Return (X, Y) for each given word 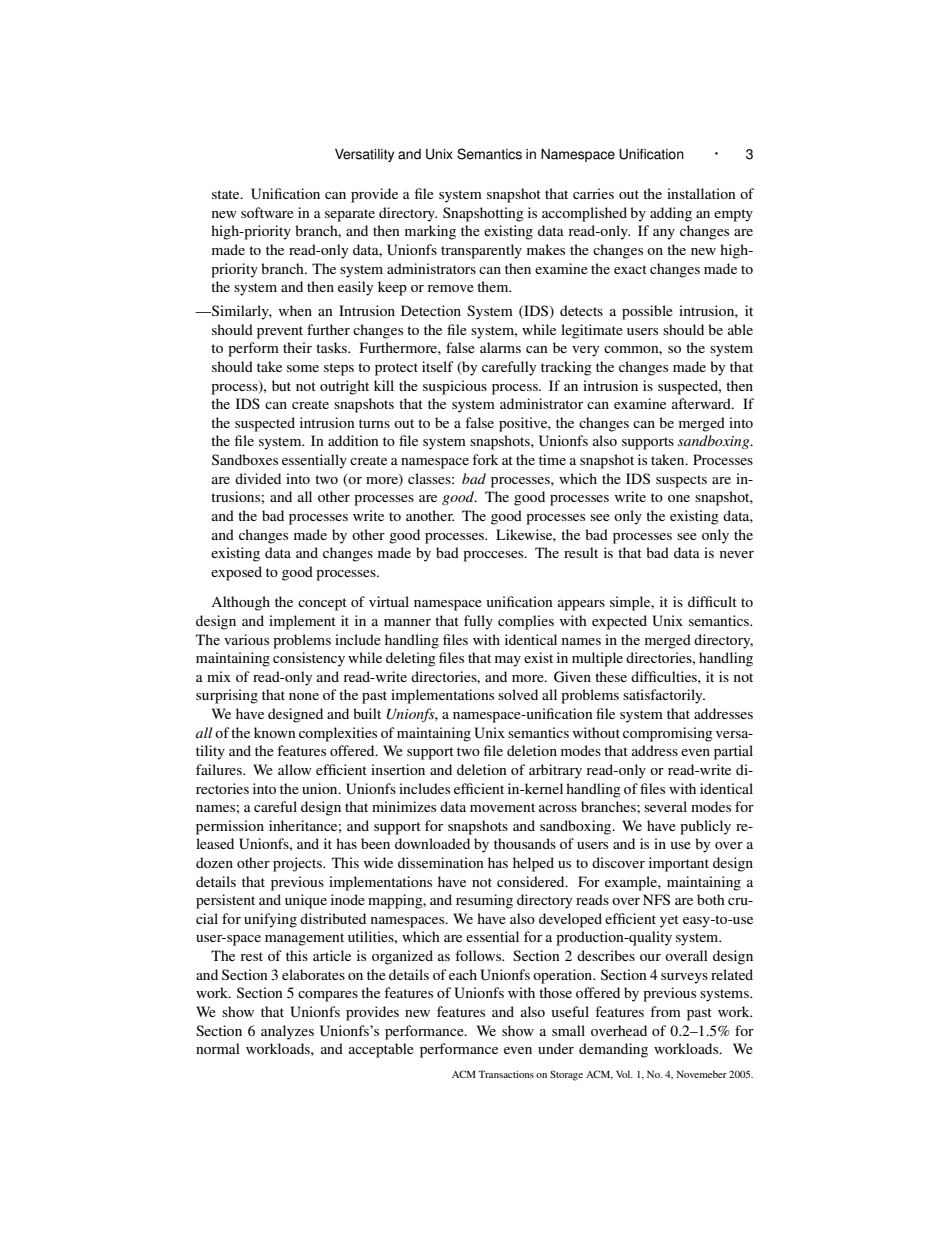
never (737, 554)
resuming (484, 901)
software (267, 212)
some (303, 368)
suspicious (455, 387)
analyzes (287, 1032)
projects (298, 864)
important (679, 864)
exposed (236, 573)
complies (526, 622)
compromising (668, 734)
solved (518, 694)
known (275, 732)
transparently (481, 251)
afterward (702, 403)
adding (671, 214)
